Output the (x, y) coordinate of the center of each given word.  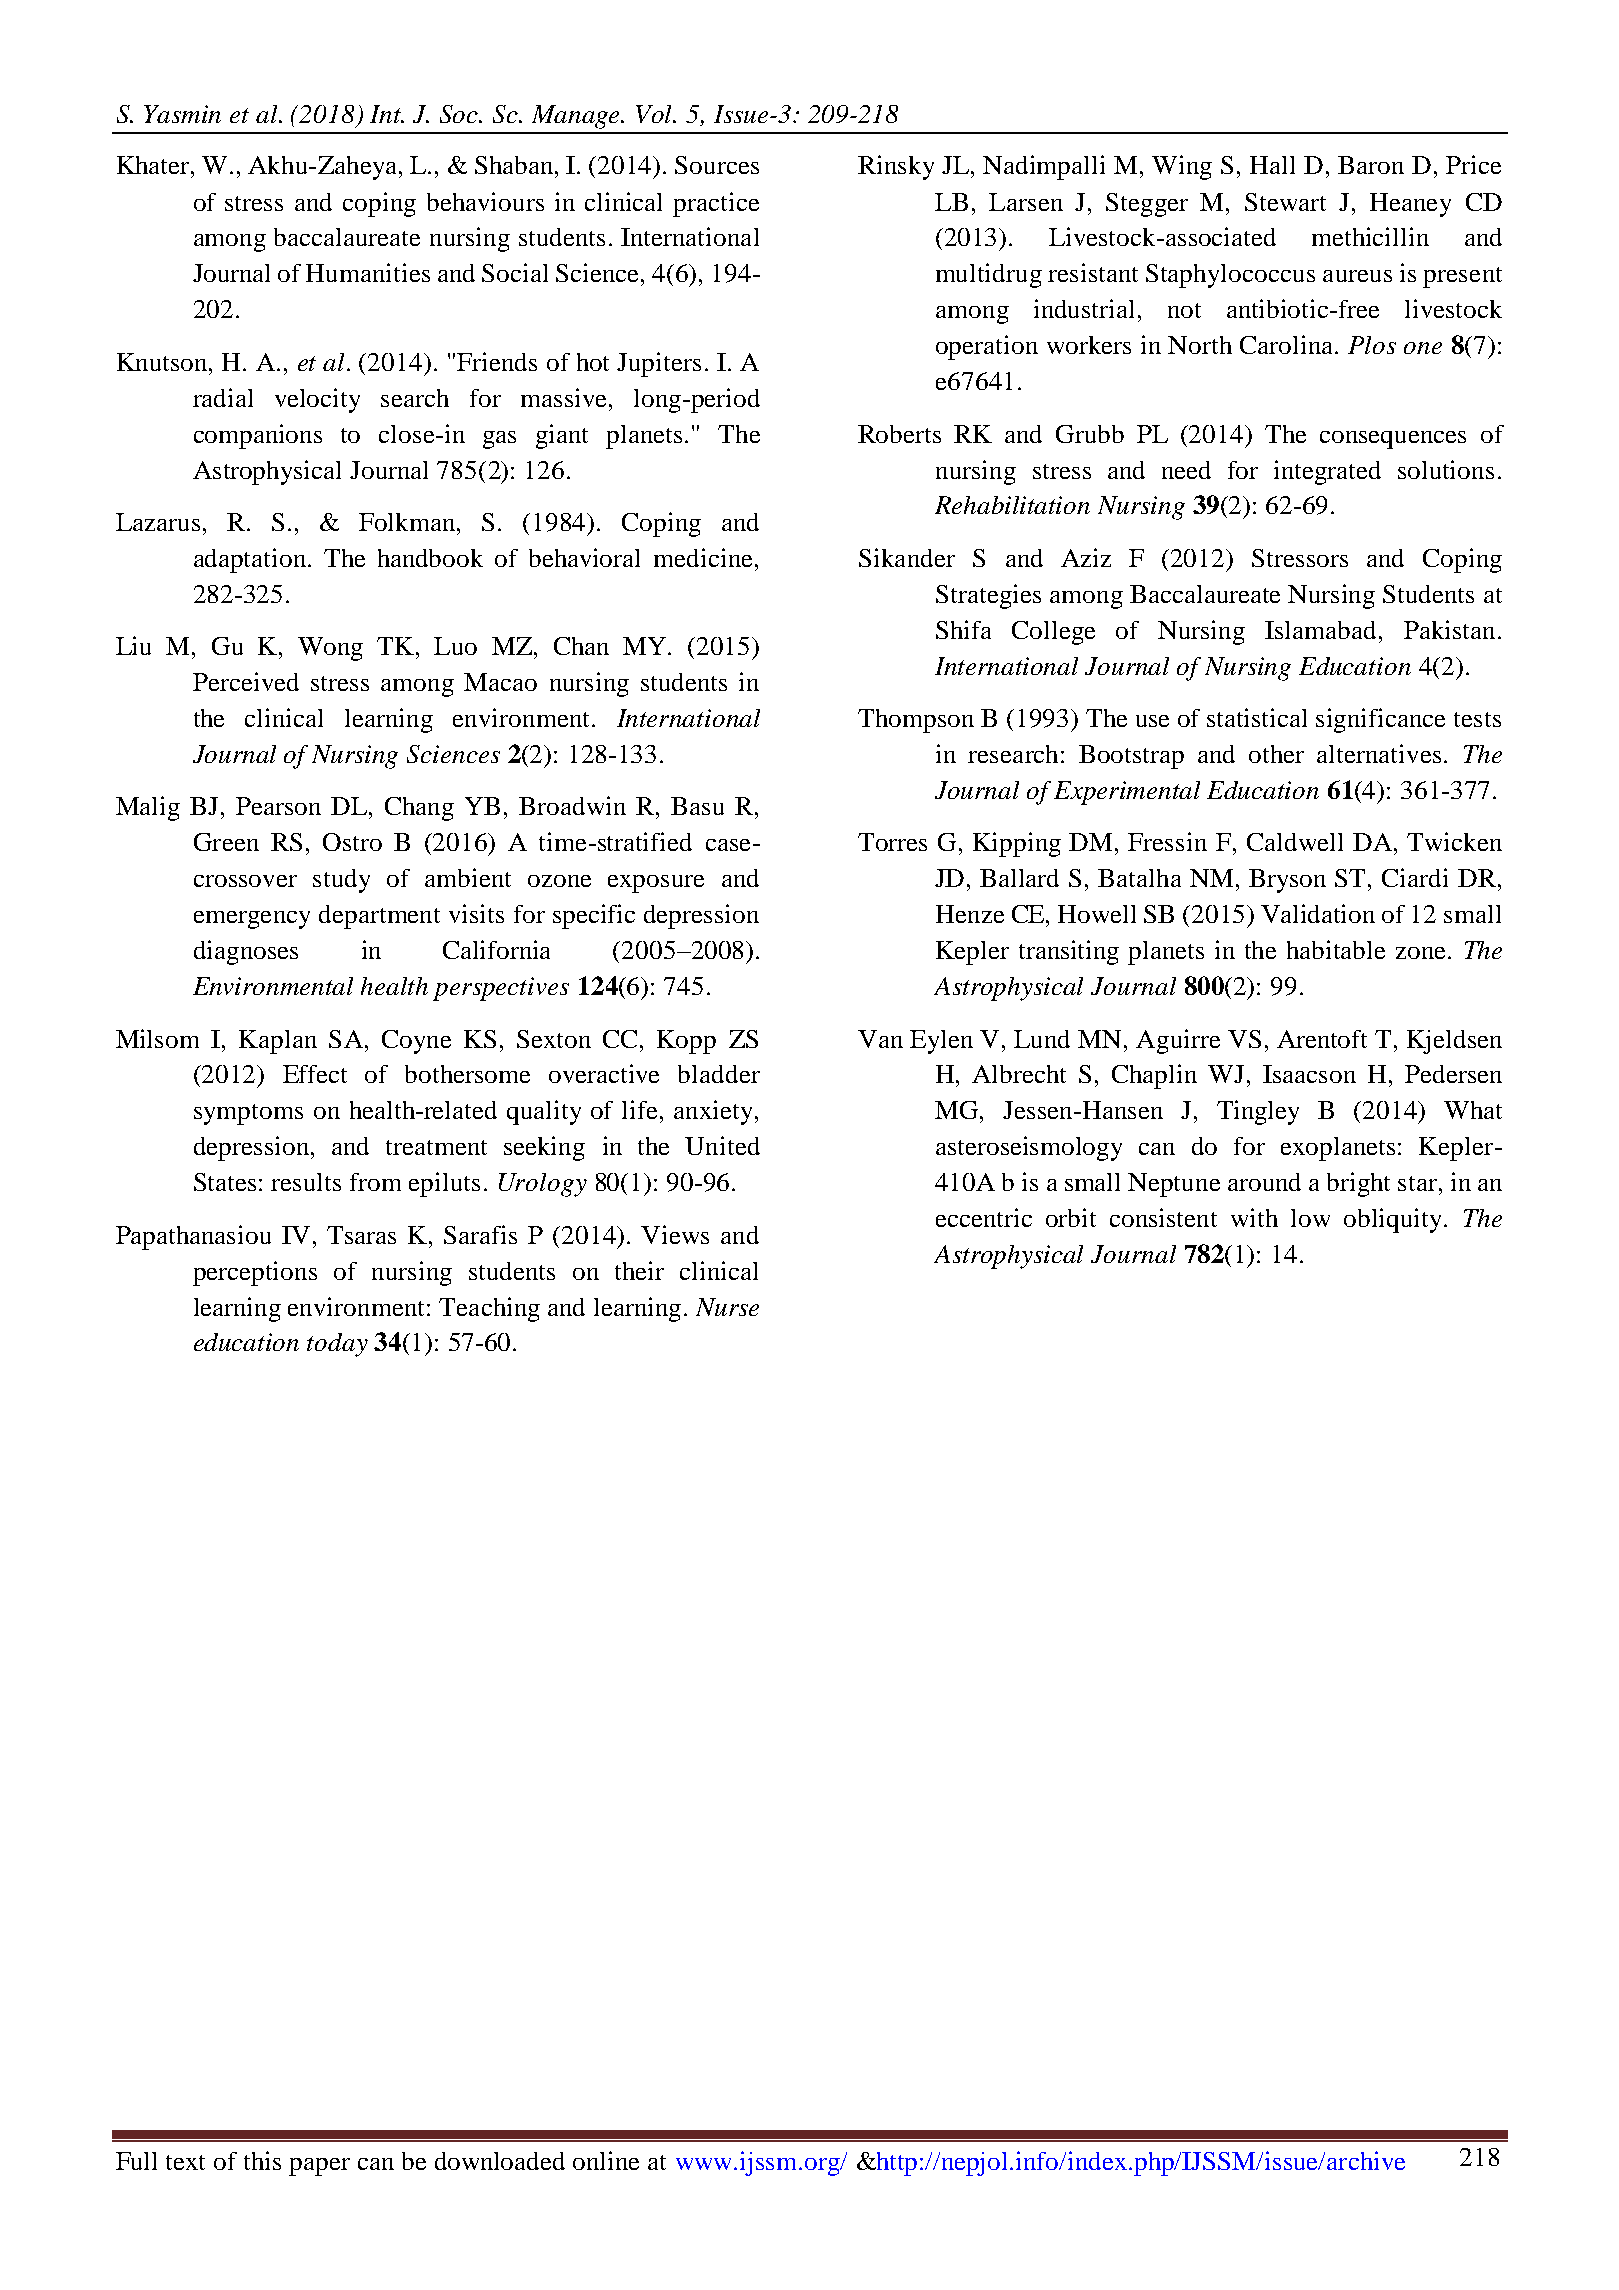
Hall (1272, 165)
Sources (717, 165)
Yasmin (182, 114)
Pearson (278, 806)
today (337, 1345)
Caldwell (1295, 842)
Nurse (727, 1307)
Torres (892, 842)
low (1310, 1218)
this (262, 2160)
